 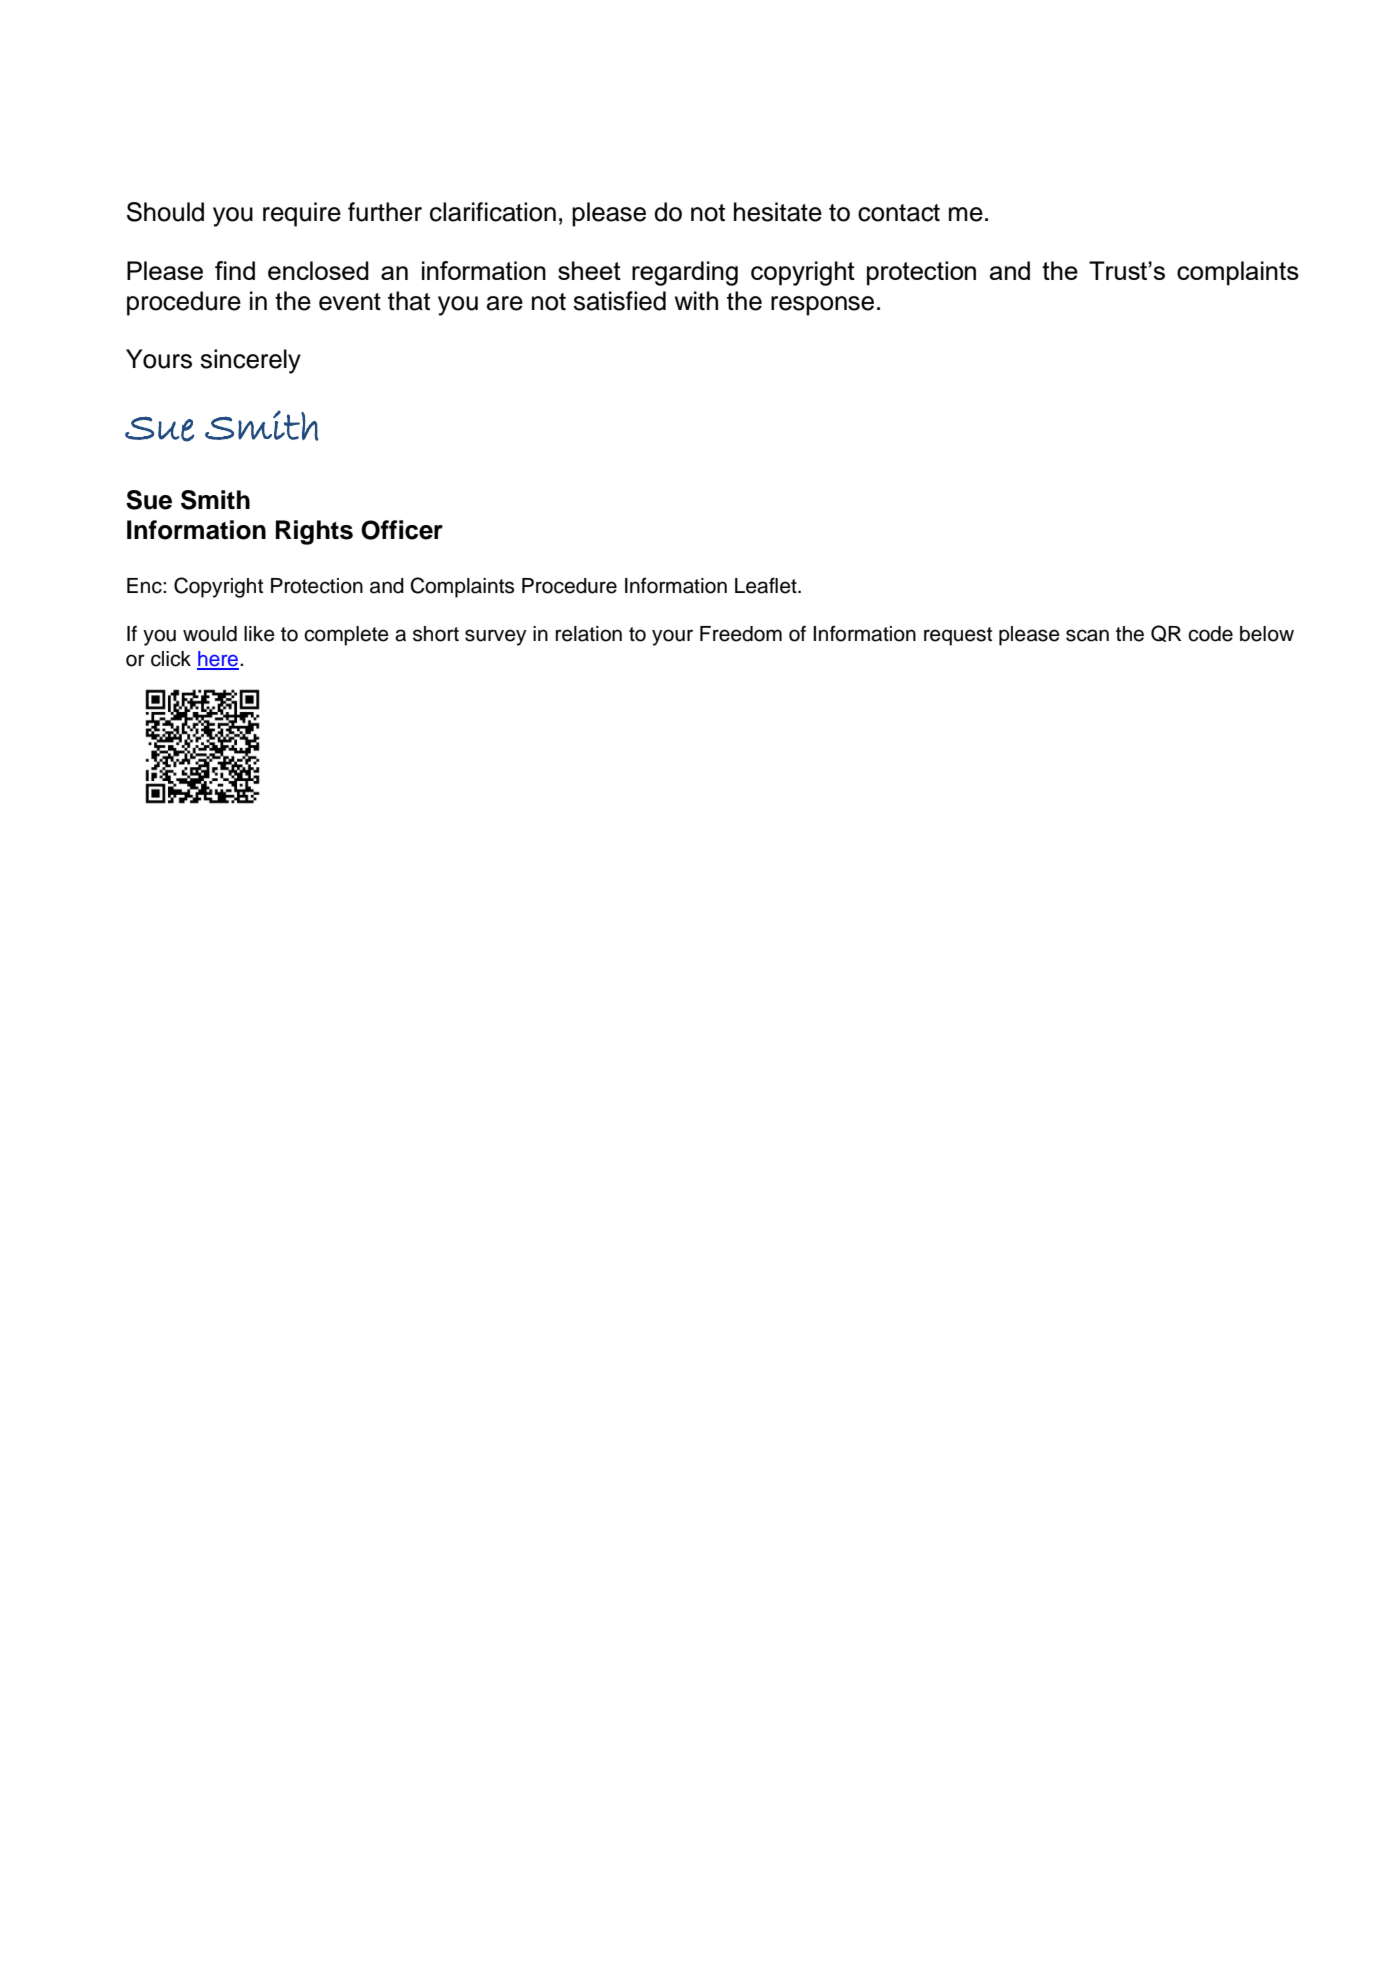 I want to click on event, so click(x=350, y=302).
